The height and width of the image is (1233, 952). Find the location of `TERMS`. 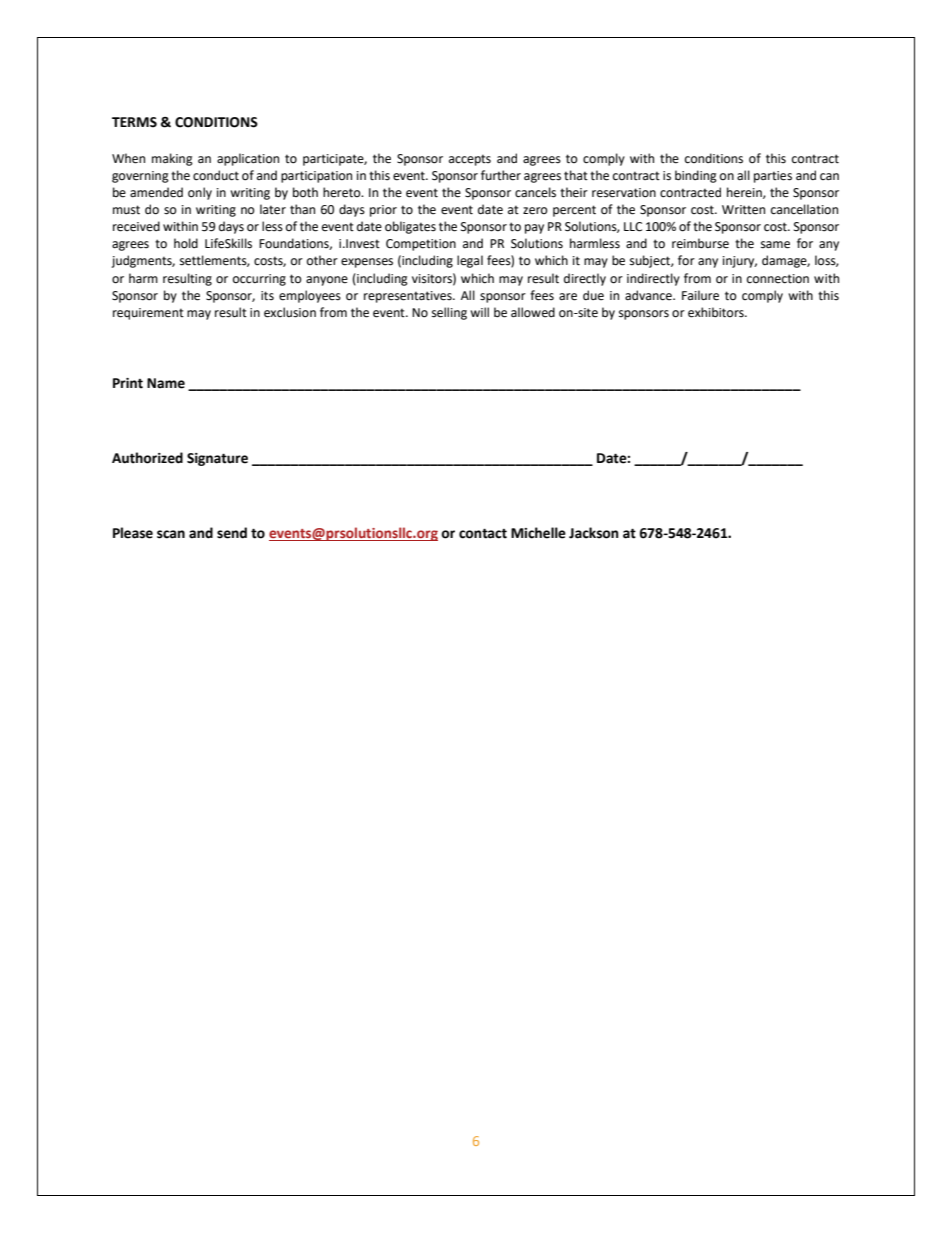

TERMS is located at coordinates (134, 122).
